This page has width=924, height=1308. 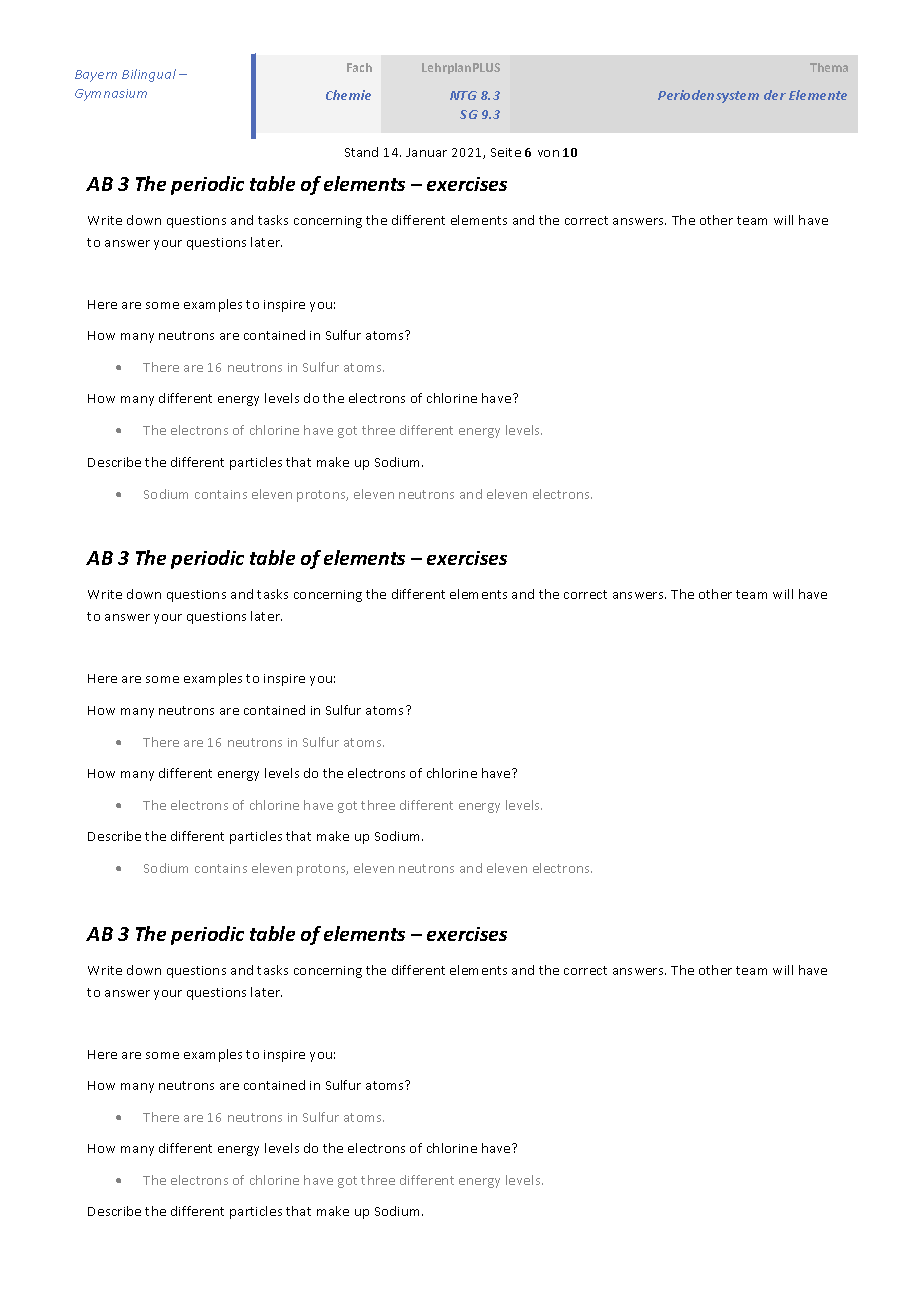 I want to click on von, so click(x=548, y=153).
